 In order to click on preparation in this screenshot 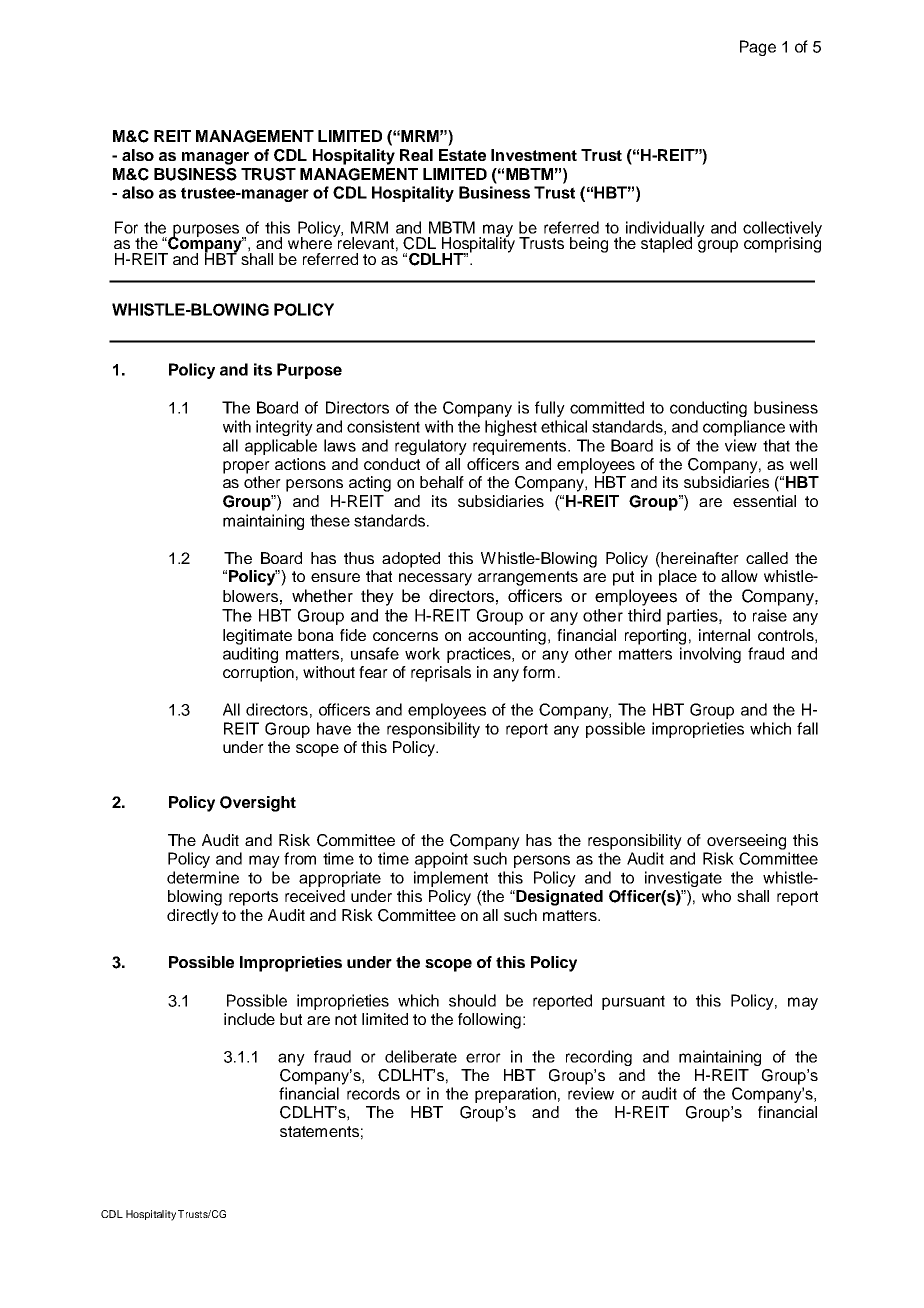, I will do `click(515, 1095)`.
